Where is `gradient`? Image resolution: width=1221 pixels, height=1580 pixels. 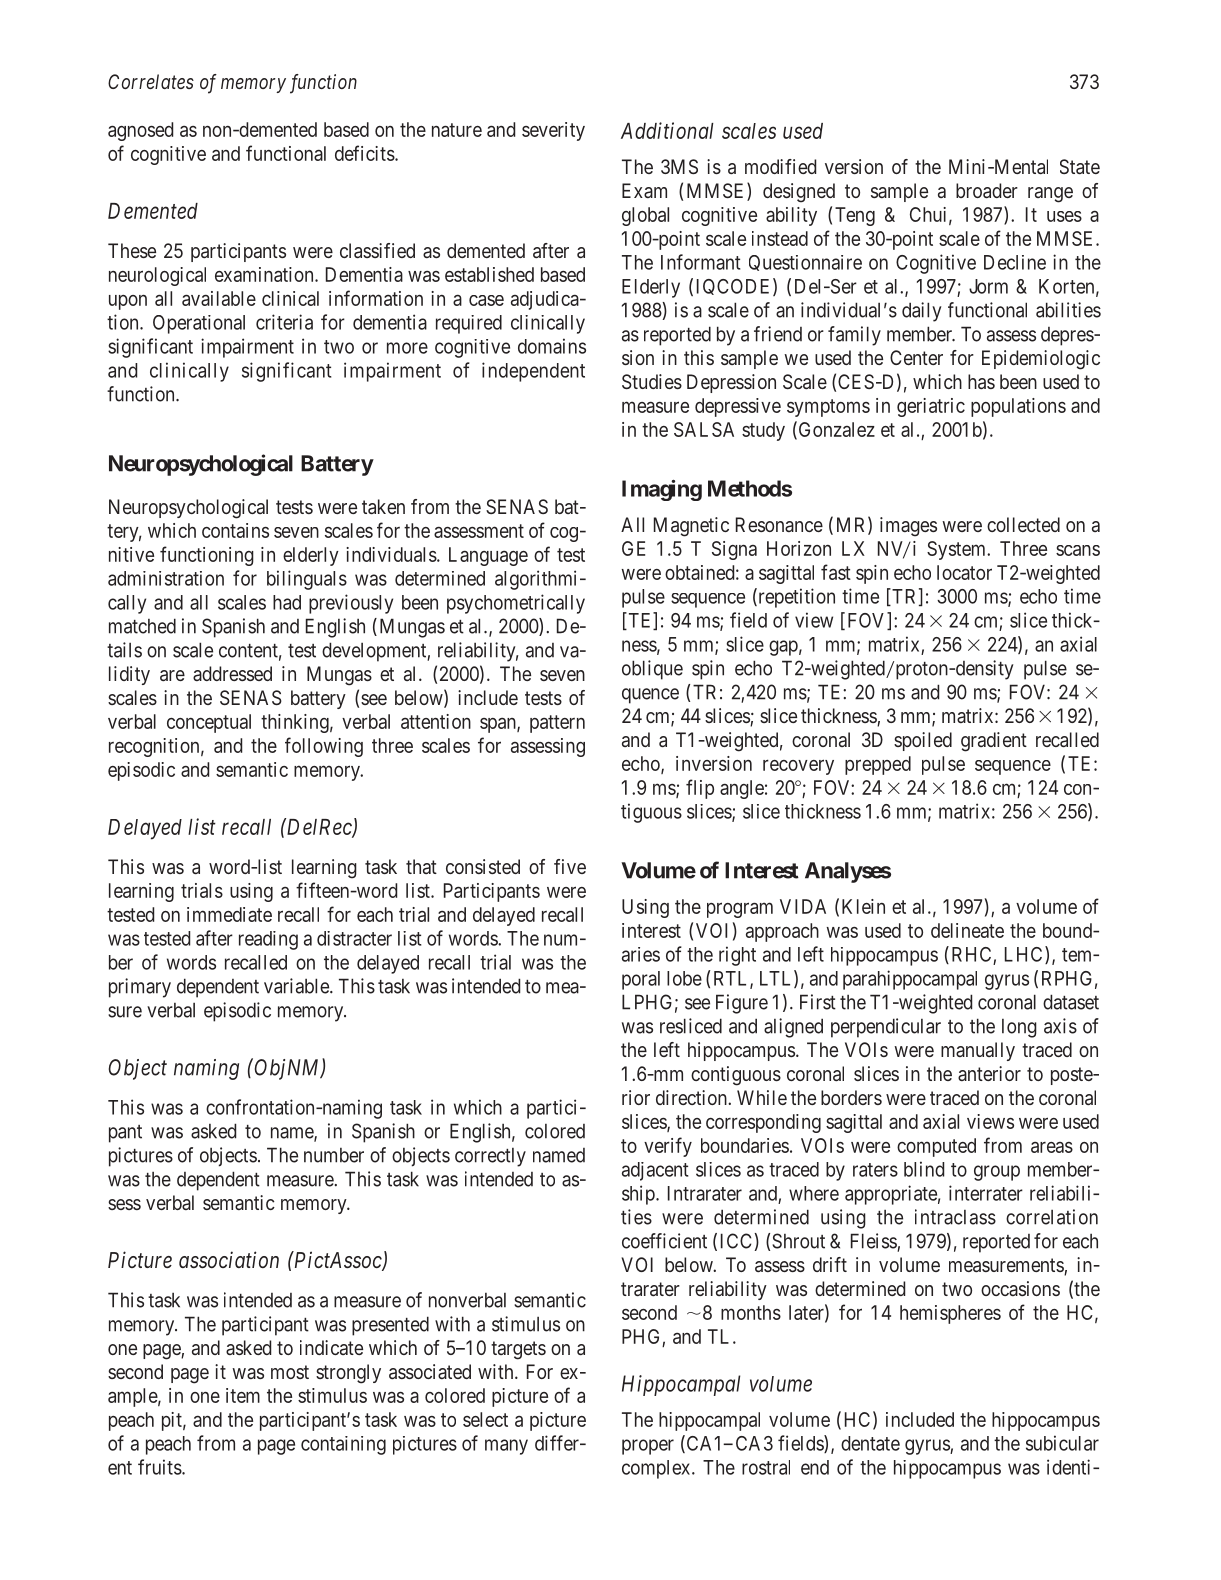
gradient is located at coordinates (994, 742).
